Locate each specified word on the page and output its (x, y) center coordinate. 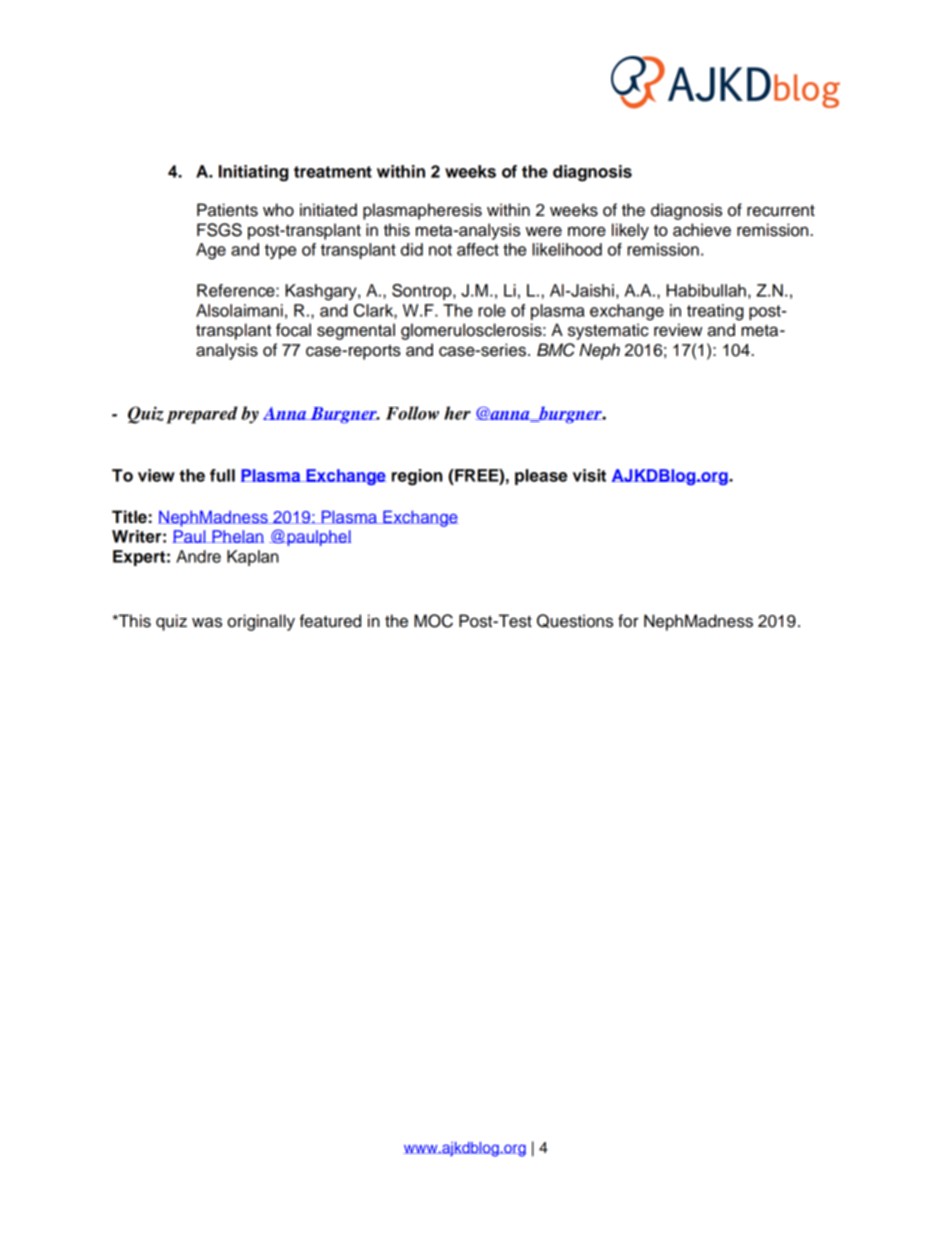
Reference (237, 290)
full (222, 475)
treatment (333, 172)
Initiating (253, 173)
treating (715, 312)
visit (589, 475)
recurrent (781, 211)
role (492, 310)
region (417, 477)
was (207, 622)
